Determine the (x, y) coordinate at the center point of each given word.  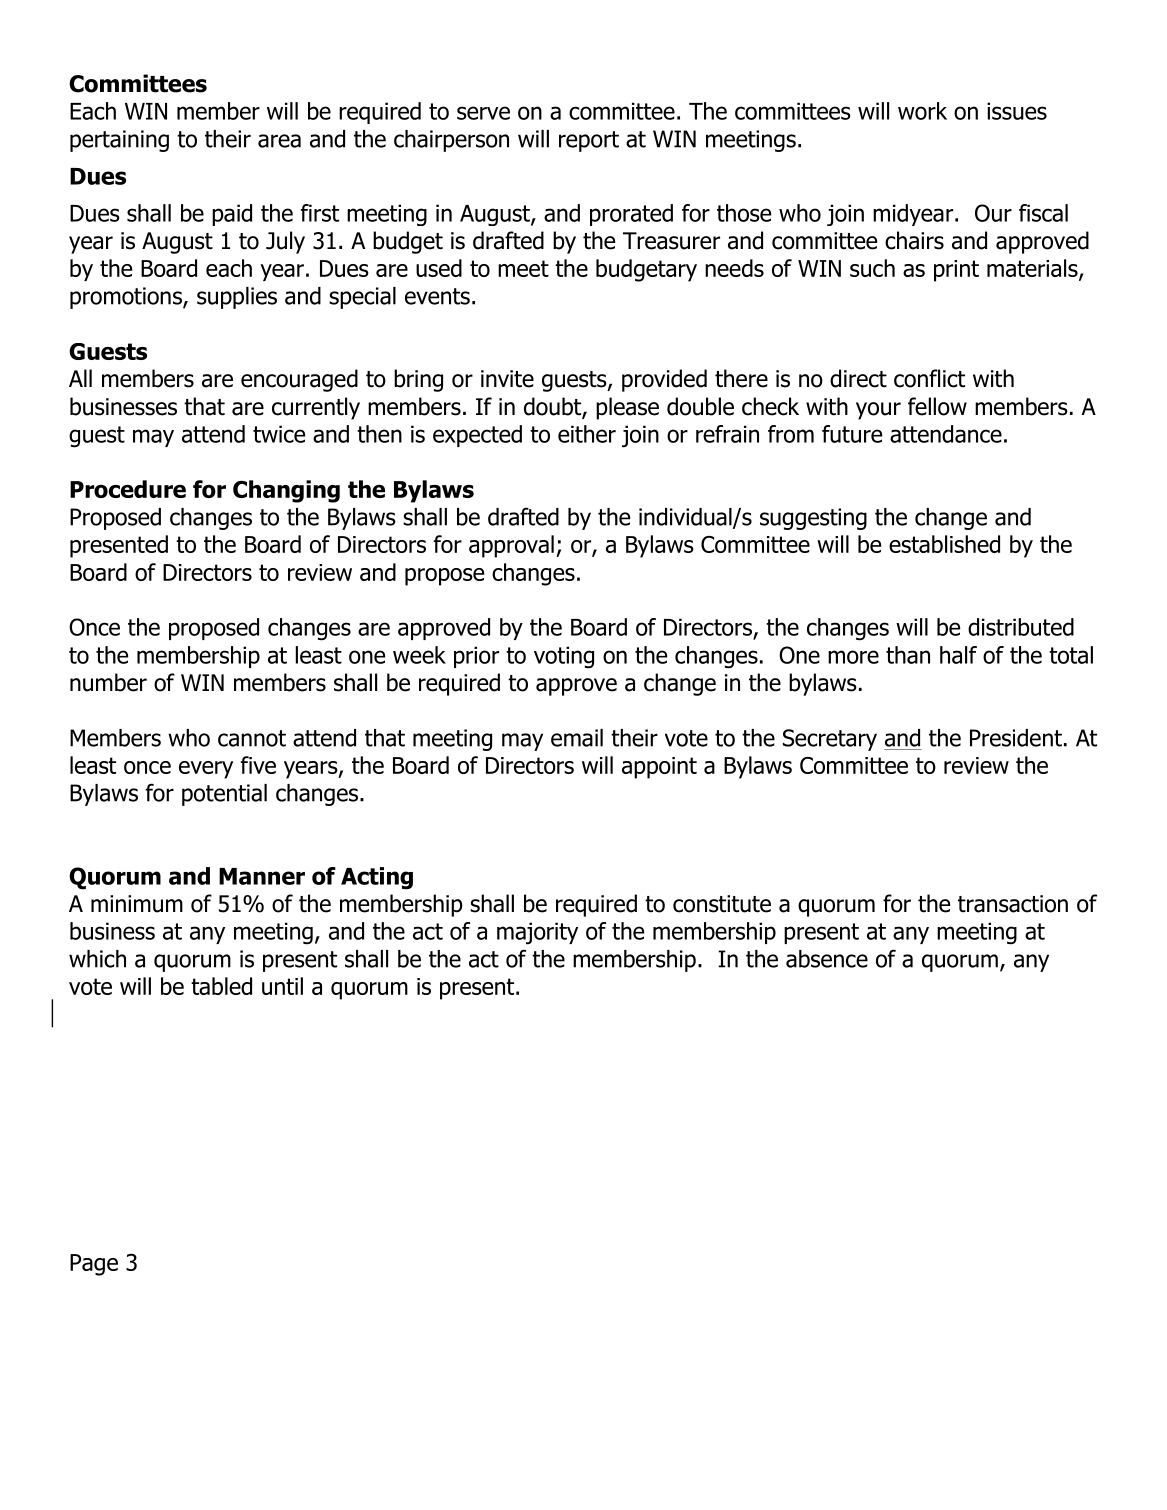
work (922, 111)
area (279, 141)
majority (537, 933)
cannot (252, 738)
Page (94, 1265)
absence (827, 959)
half (958, 655)
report (589, 141)
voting (564, 657)
